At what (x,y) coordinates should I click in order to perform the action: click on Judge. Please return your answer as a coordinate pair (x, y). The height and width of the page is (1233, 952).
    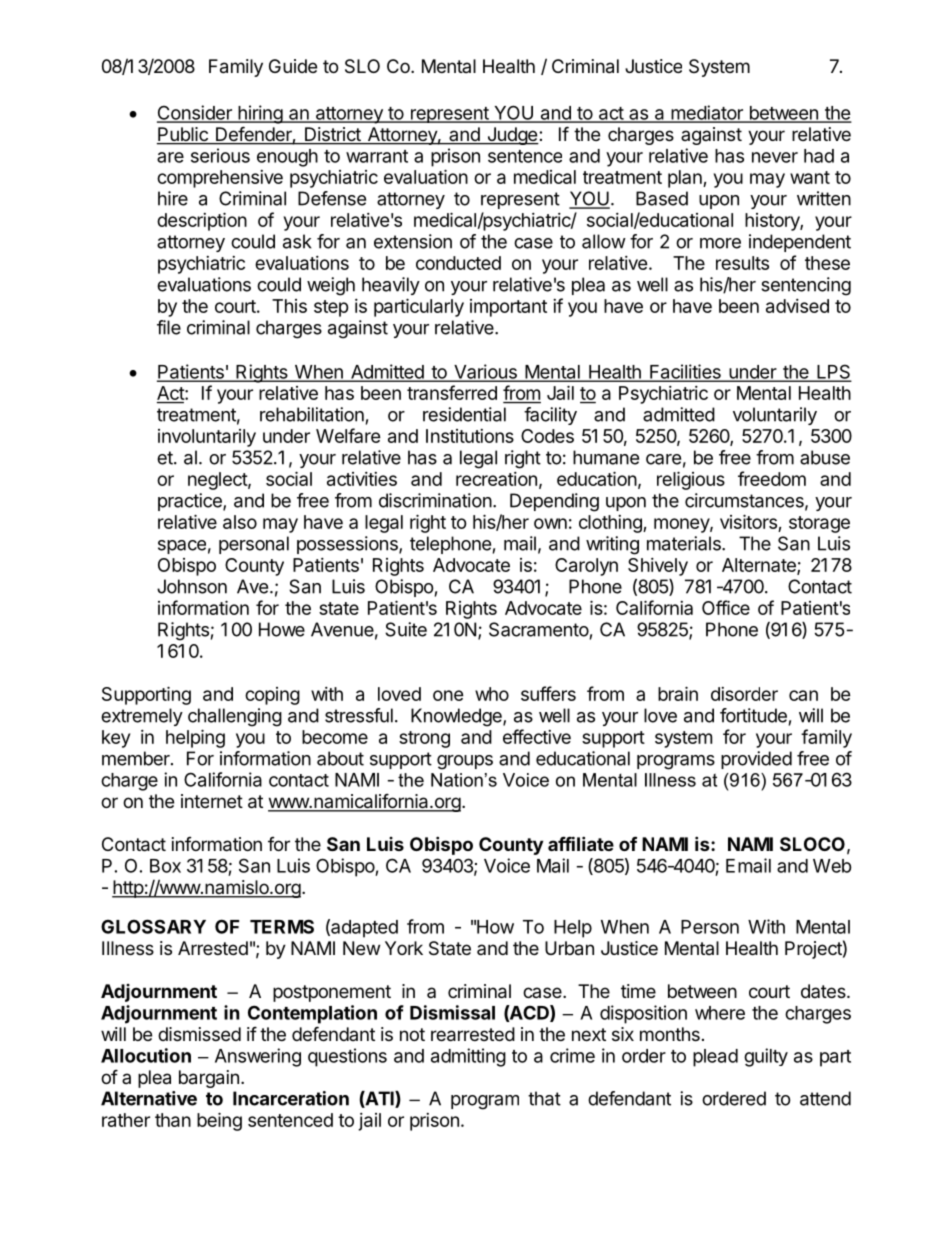
    Looking at the image, I should click on (512, 136).
